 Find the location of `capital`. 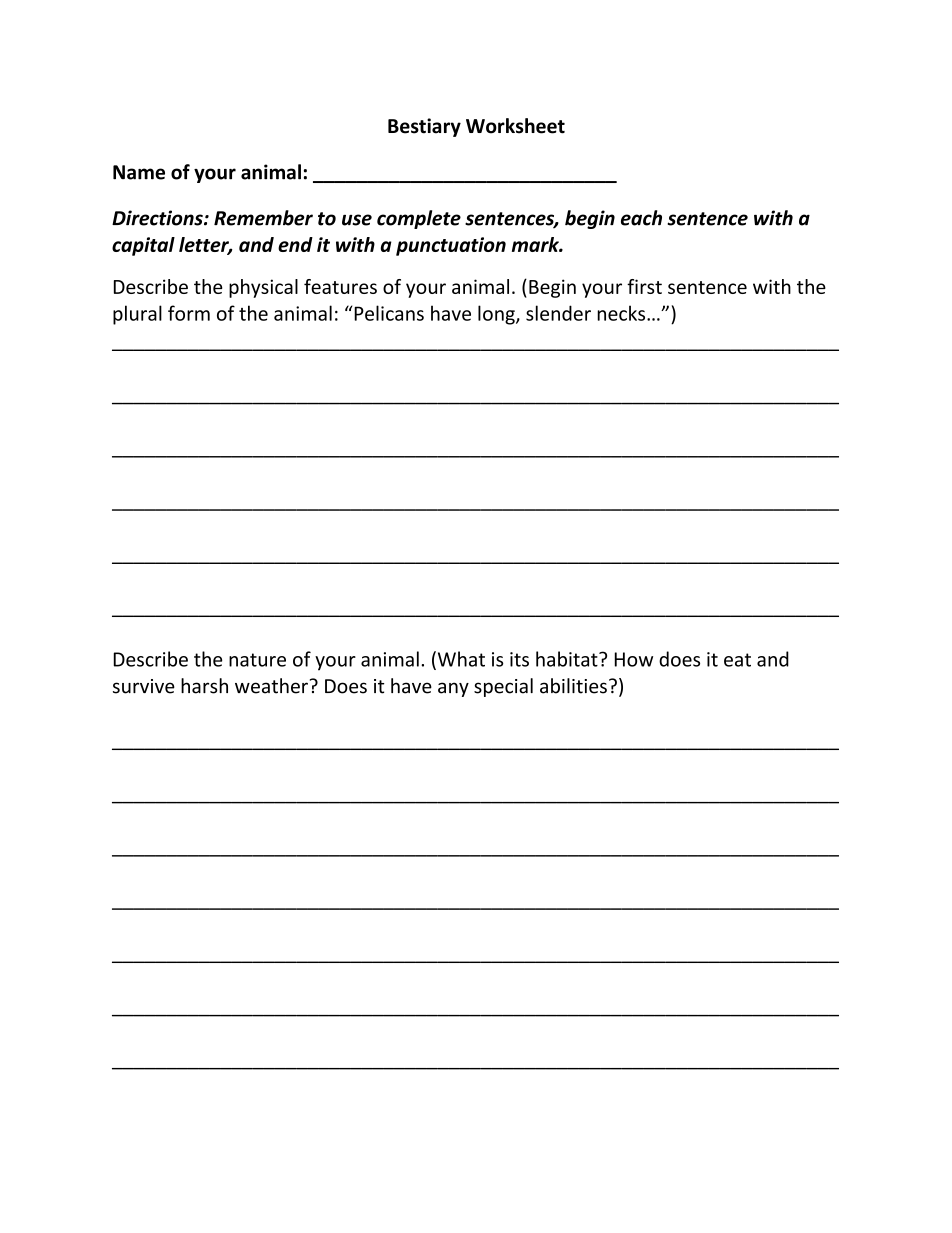

capital is located at coordinates (143, 246).
